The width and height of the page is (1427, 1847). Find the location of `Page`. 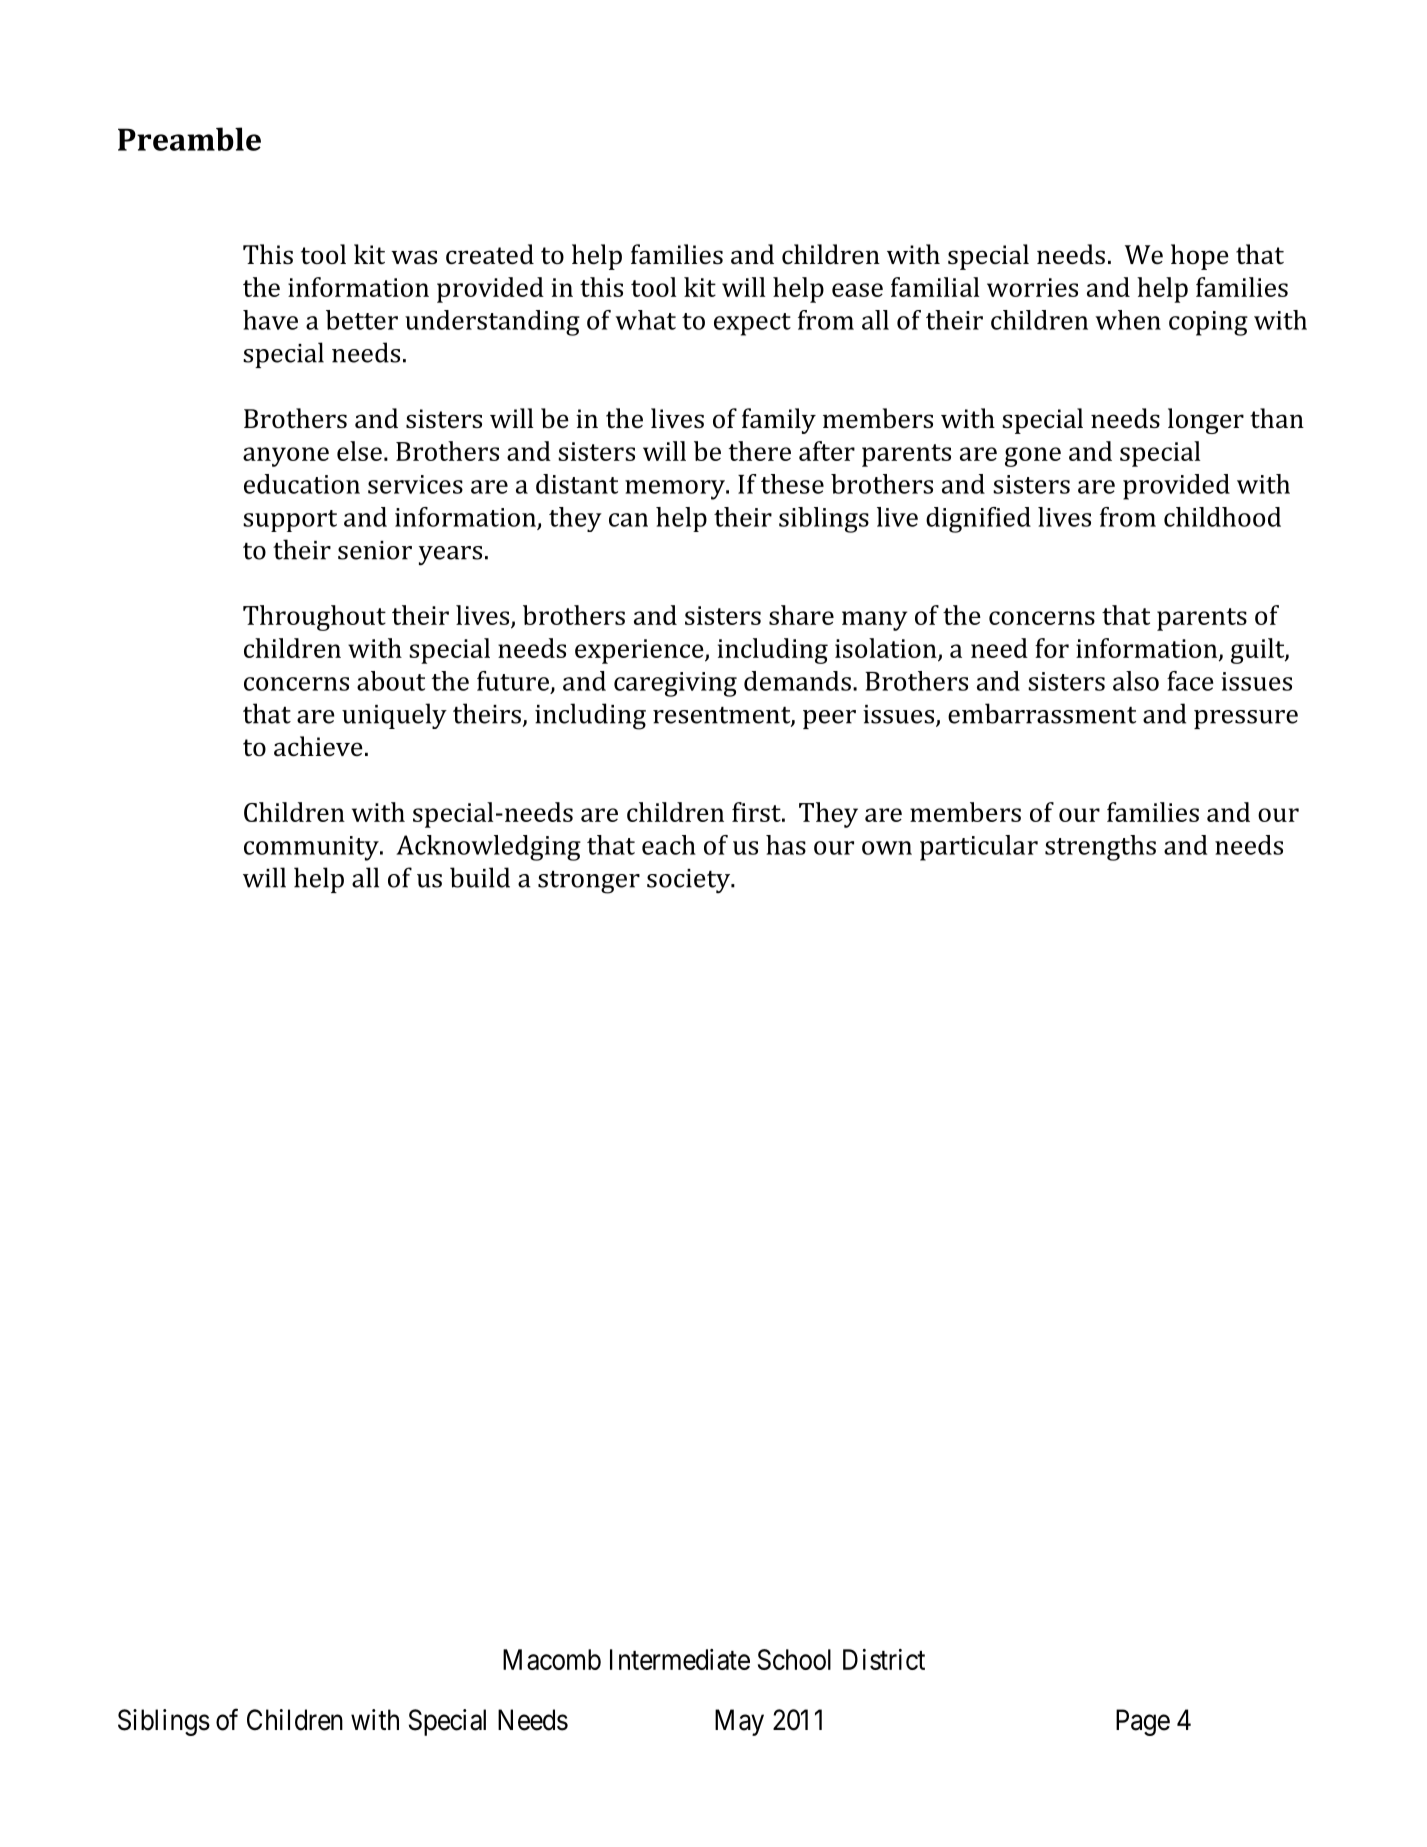

Page is located at coordinates (1143, 1722).
